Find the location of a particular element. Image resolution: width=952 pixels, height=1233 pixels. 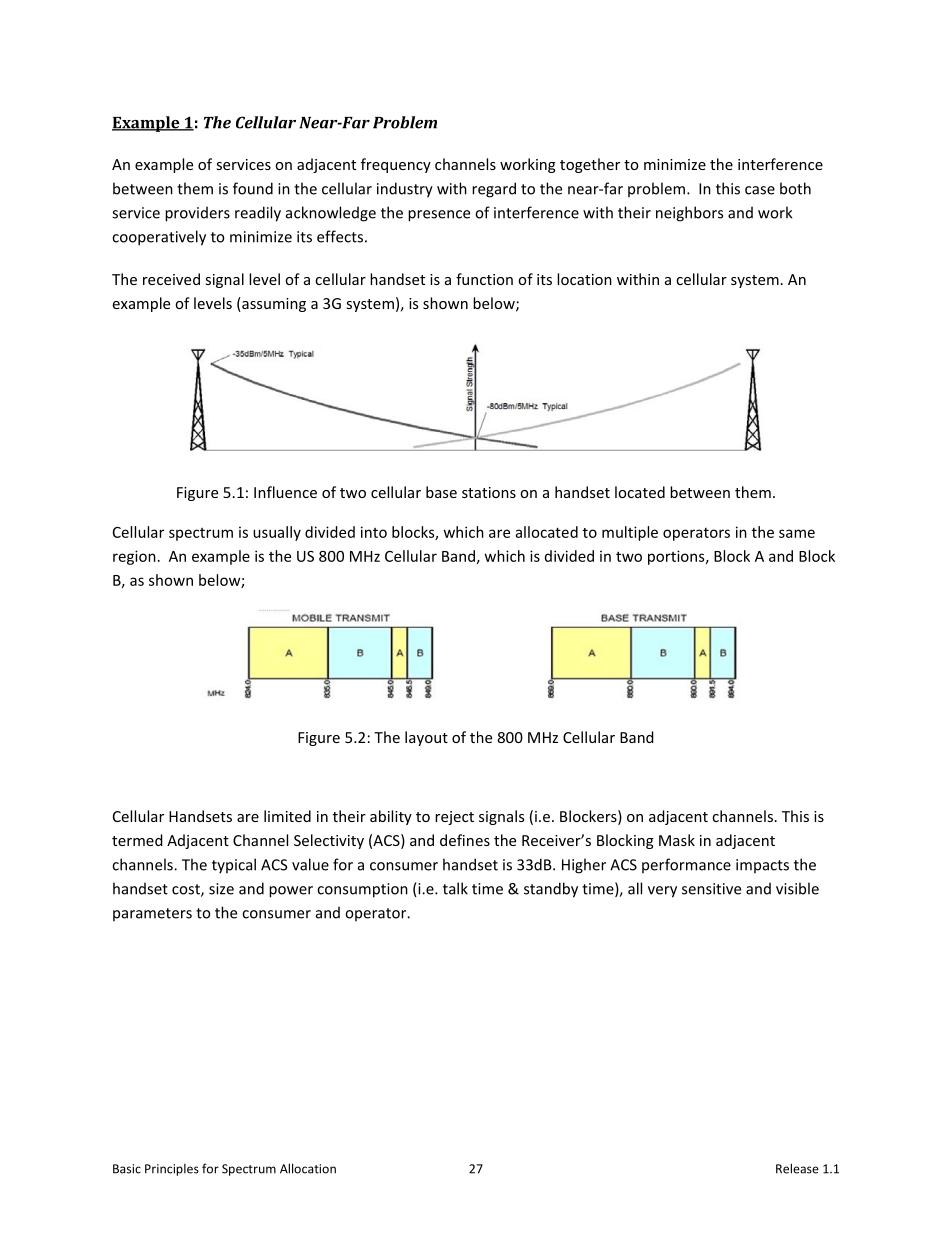

assuming is located at coordinates (273, 304).
